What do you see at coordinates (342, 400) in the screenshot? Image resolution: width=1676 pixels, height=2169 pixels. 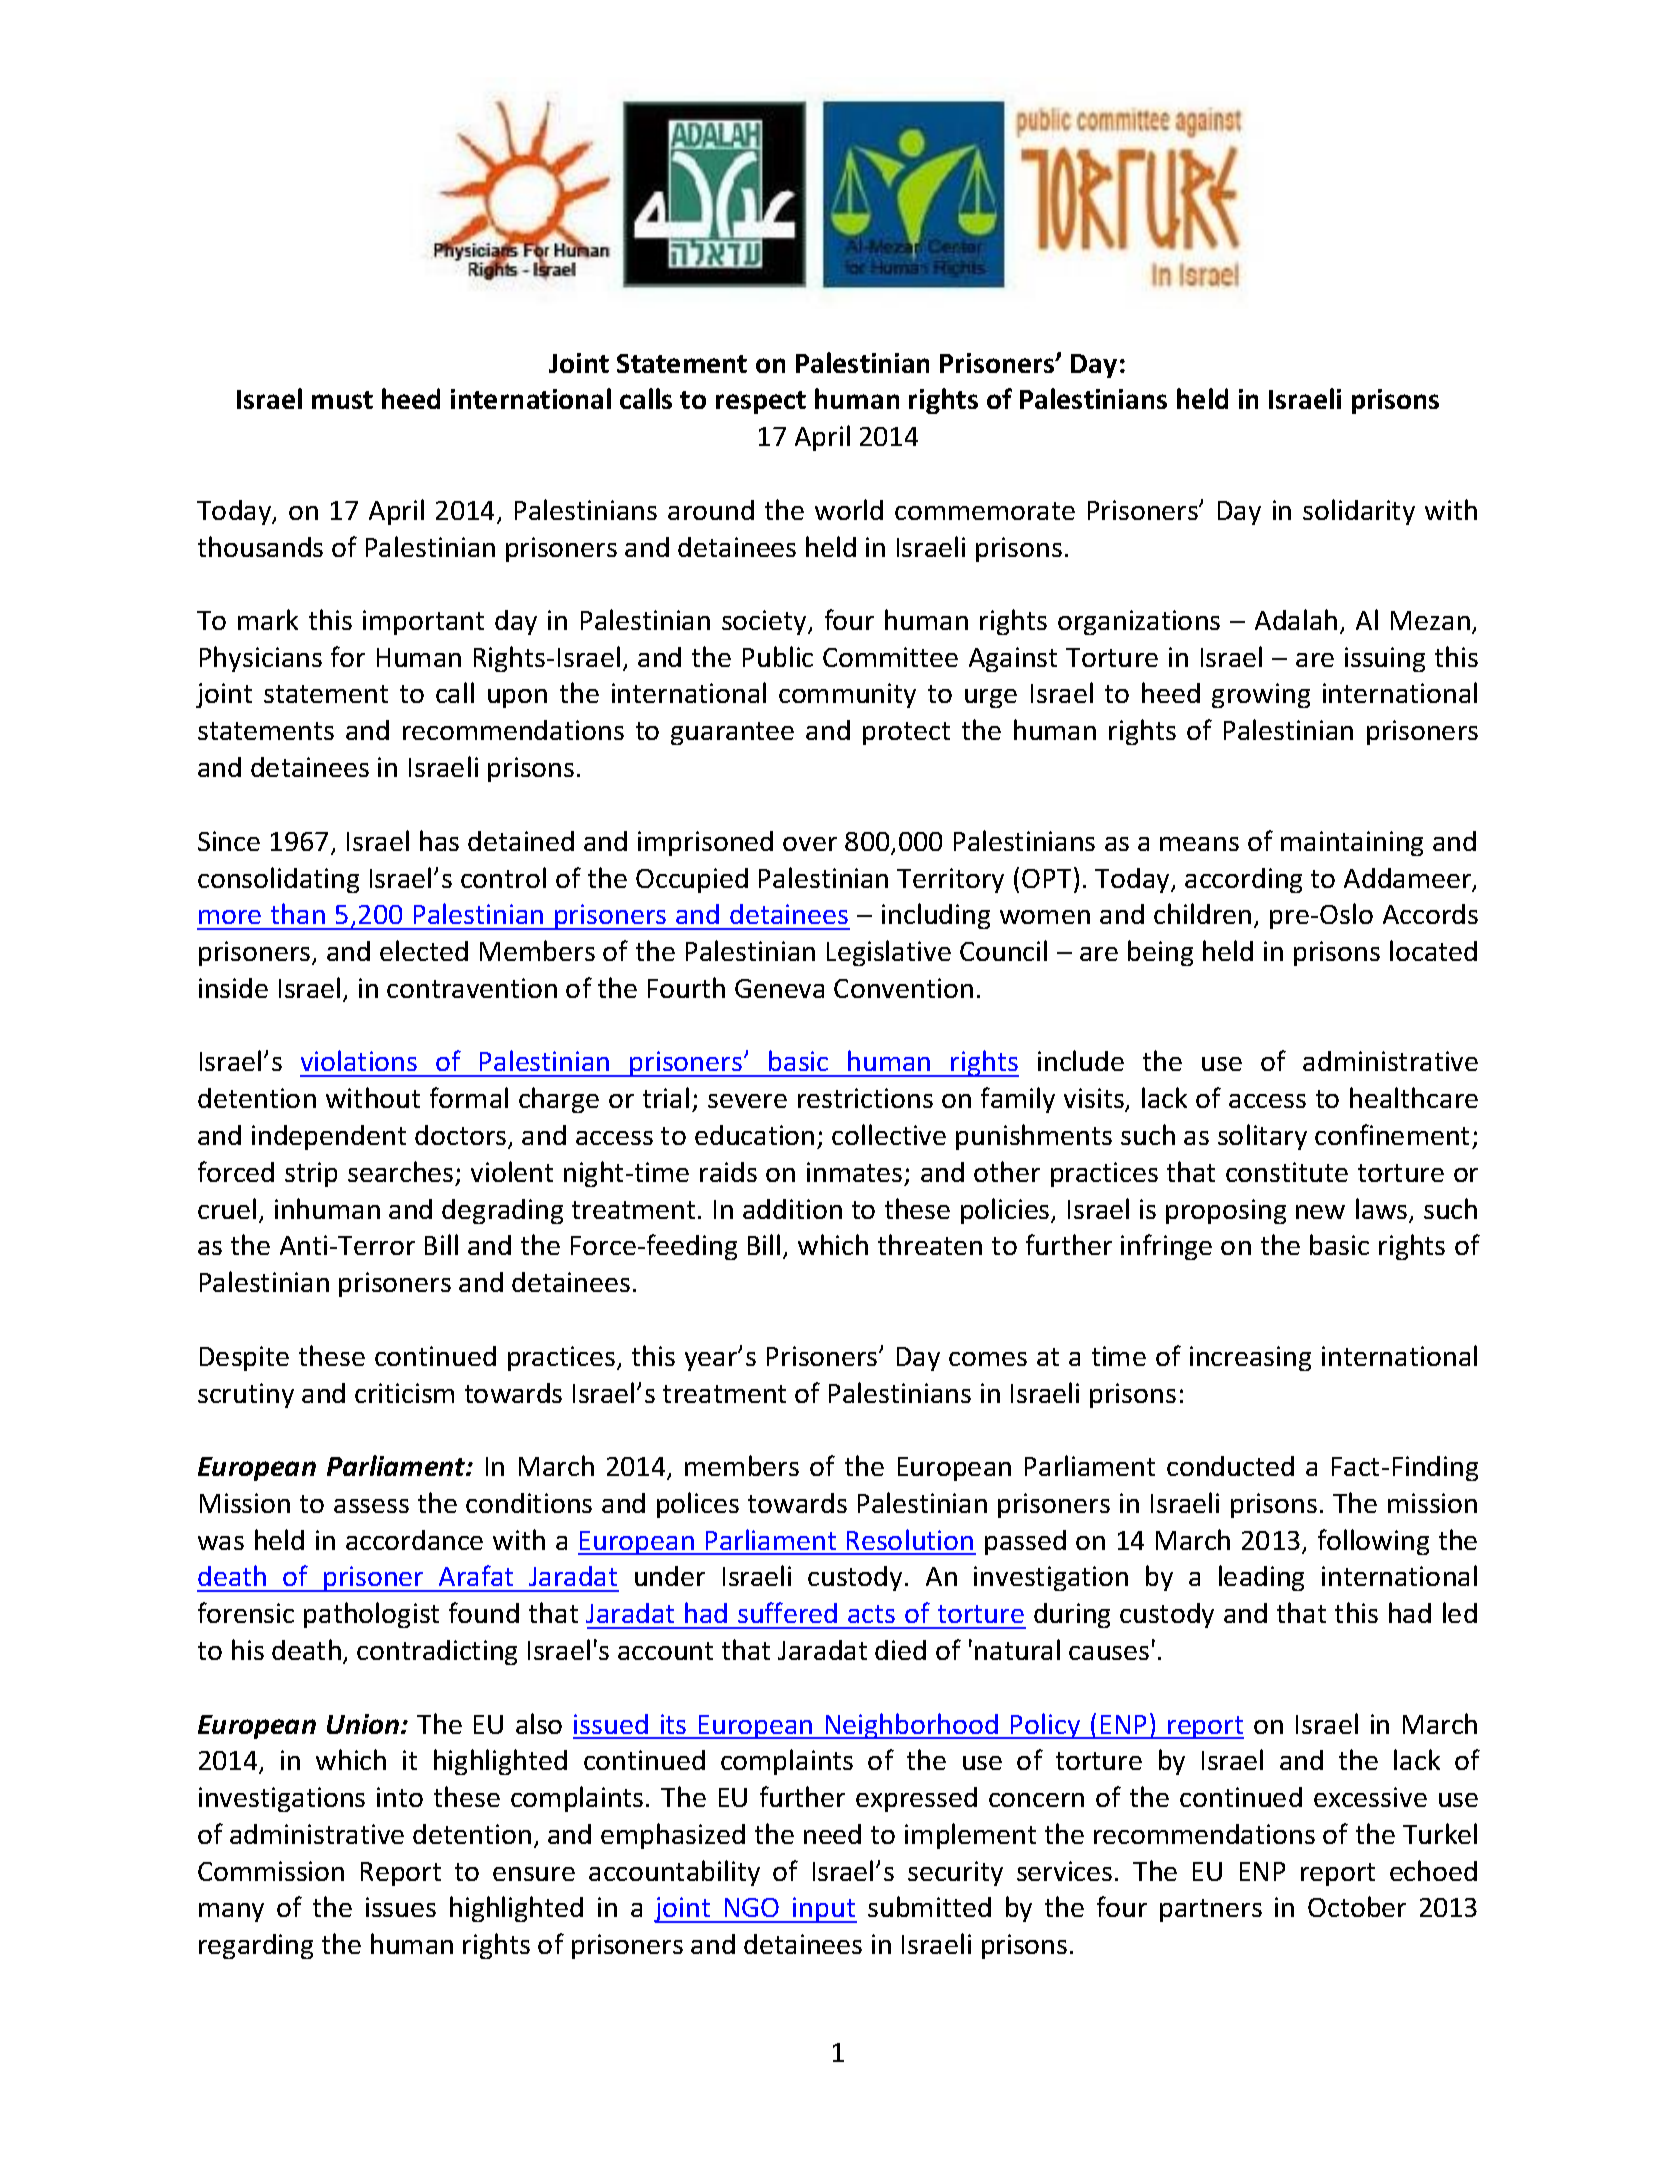 I see `must` at bounding box center [342, 400].
